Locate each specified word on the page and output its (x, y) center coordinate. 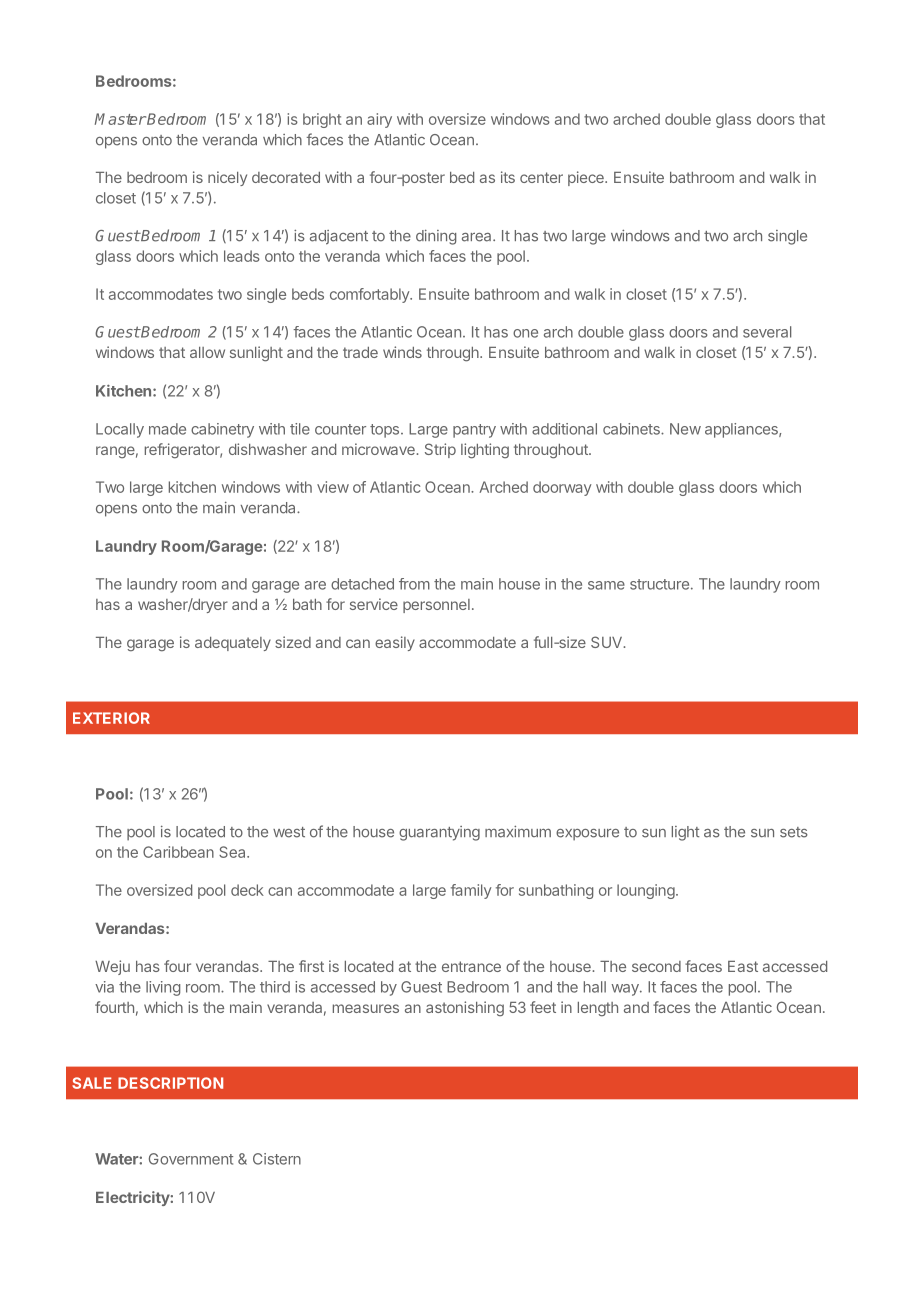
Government (191, 1159)
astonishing (465, 1008)
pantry (474, 431)
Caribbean (178, 852)
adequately (233, 644)
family (471, 891)
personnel (436, 606)
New (685, 429)
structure (659, 584)
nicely (227, 178)
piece (587, 178)
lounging (646, 891)
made (167, 429)
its (508, 177)
